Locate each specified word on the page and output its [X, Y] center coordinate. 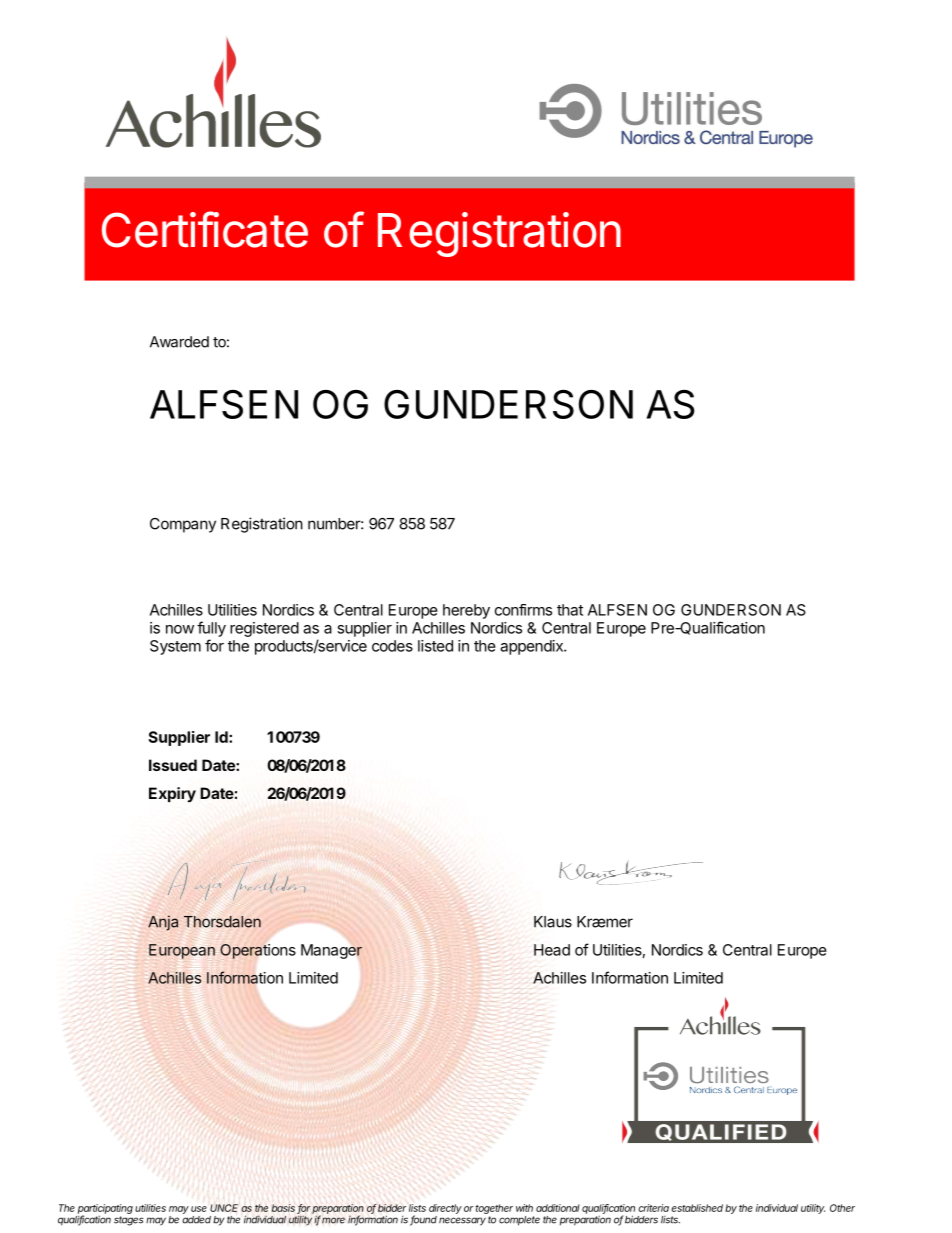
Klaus [553, 922]
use [199, 1209]
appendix [532, 647]
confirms [523, 610]
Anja [163, 923]
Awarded [179, 342]
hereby [466, 611]
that [570, 610]
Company [183, 525]
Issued [173, 765]
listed [435, 646]
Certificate [205, 229]
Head [552, 950]
